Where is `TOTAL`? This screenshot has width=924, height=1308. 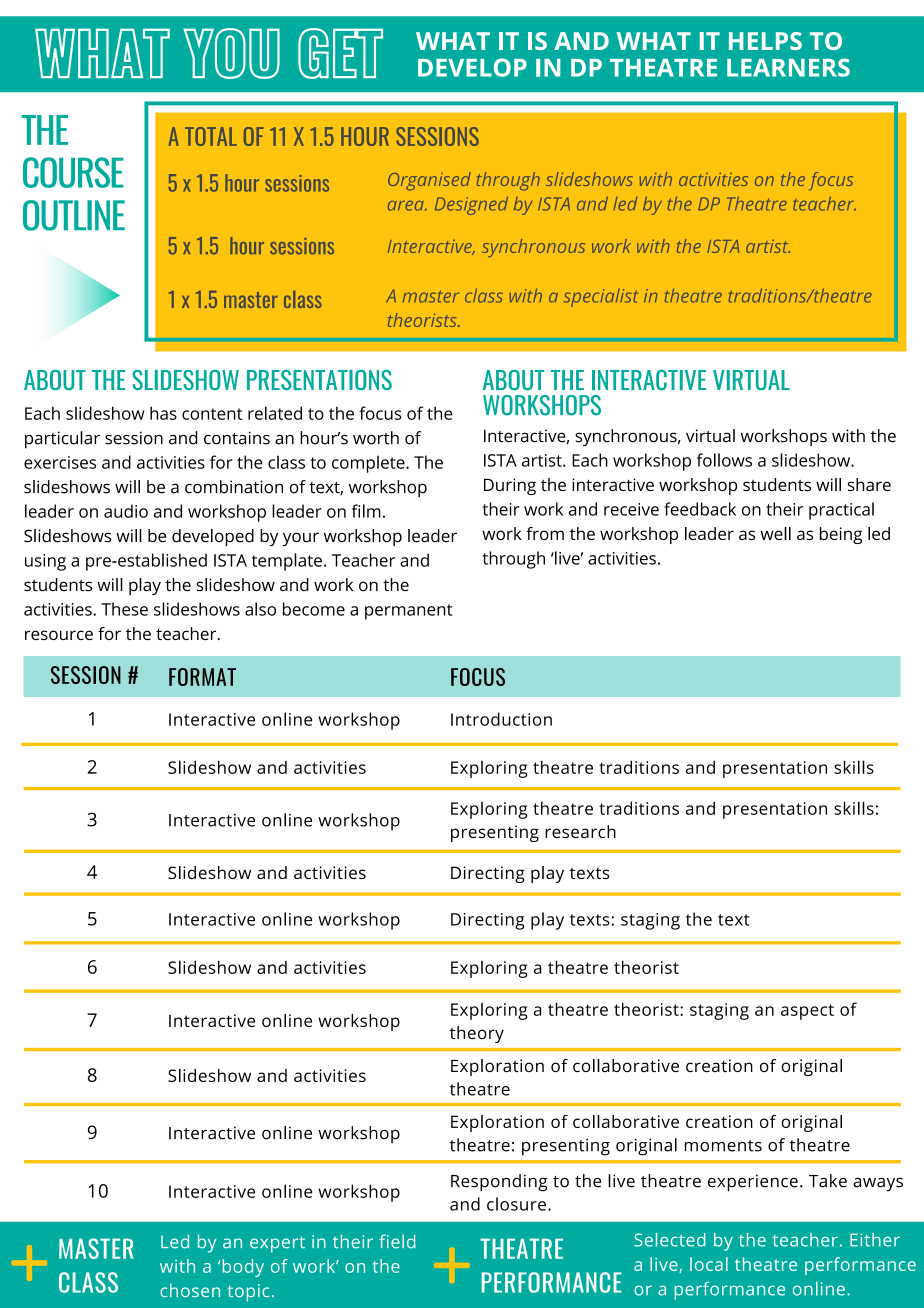
TOTAL is located at coordinates (211, 136).
